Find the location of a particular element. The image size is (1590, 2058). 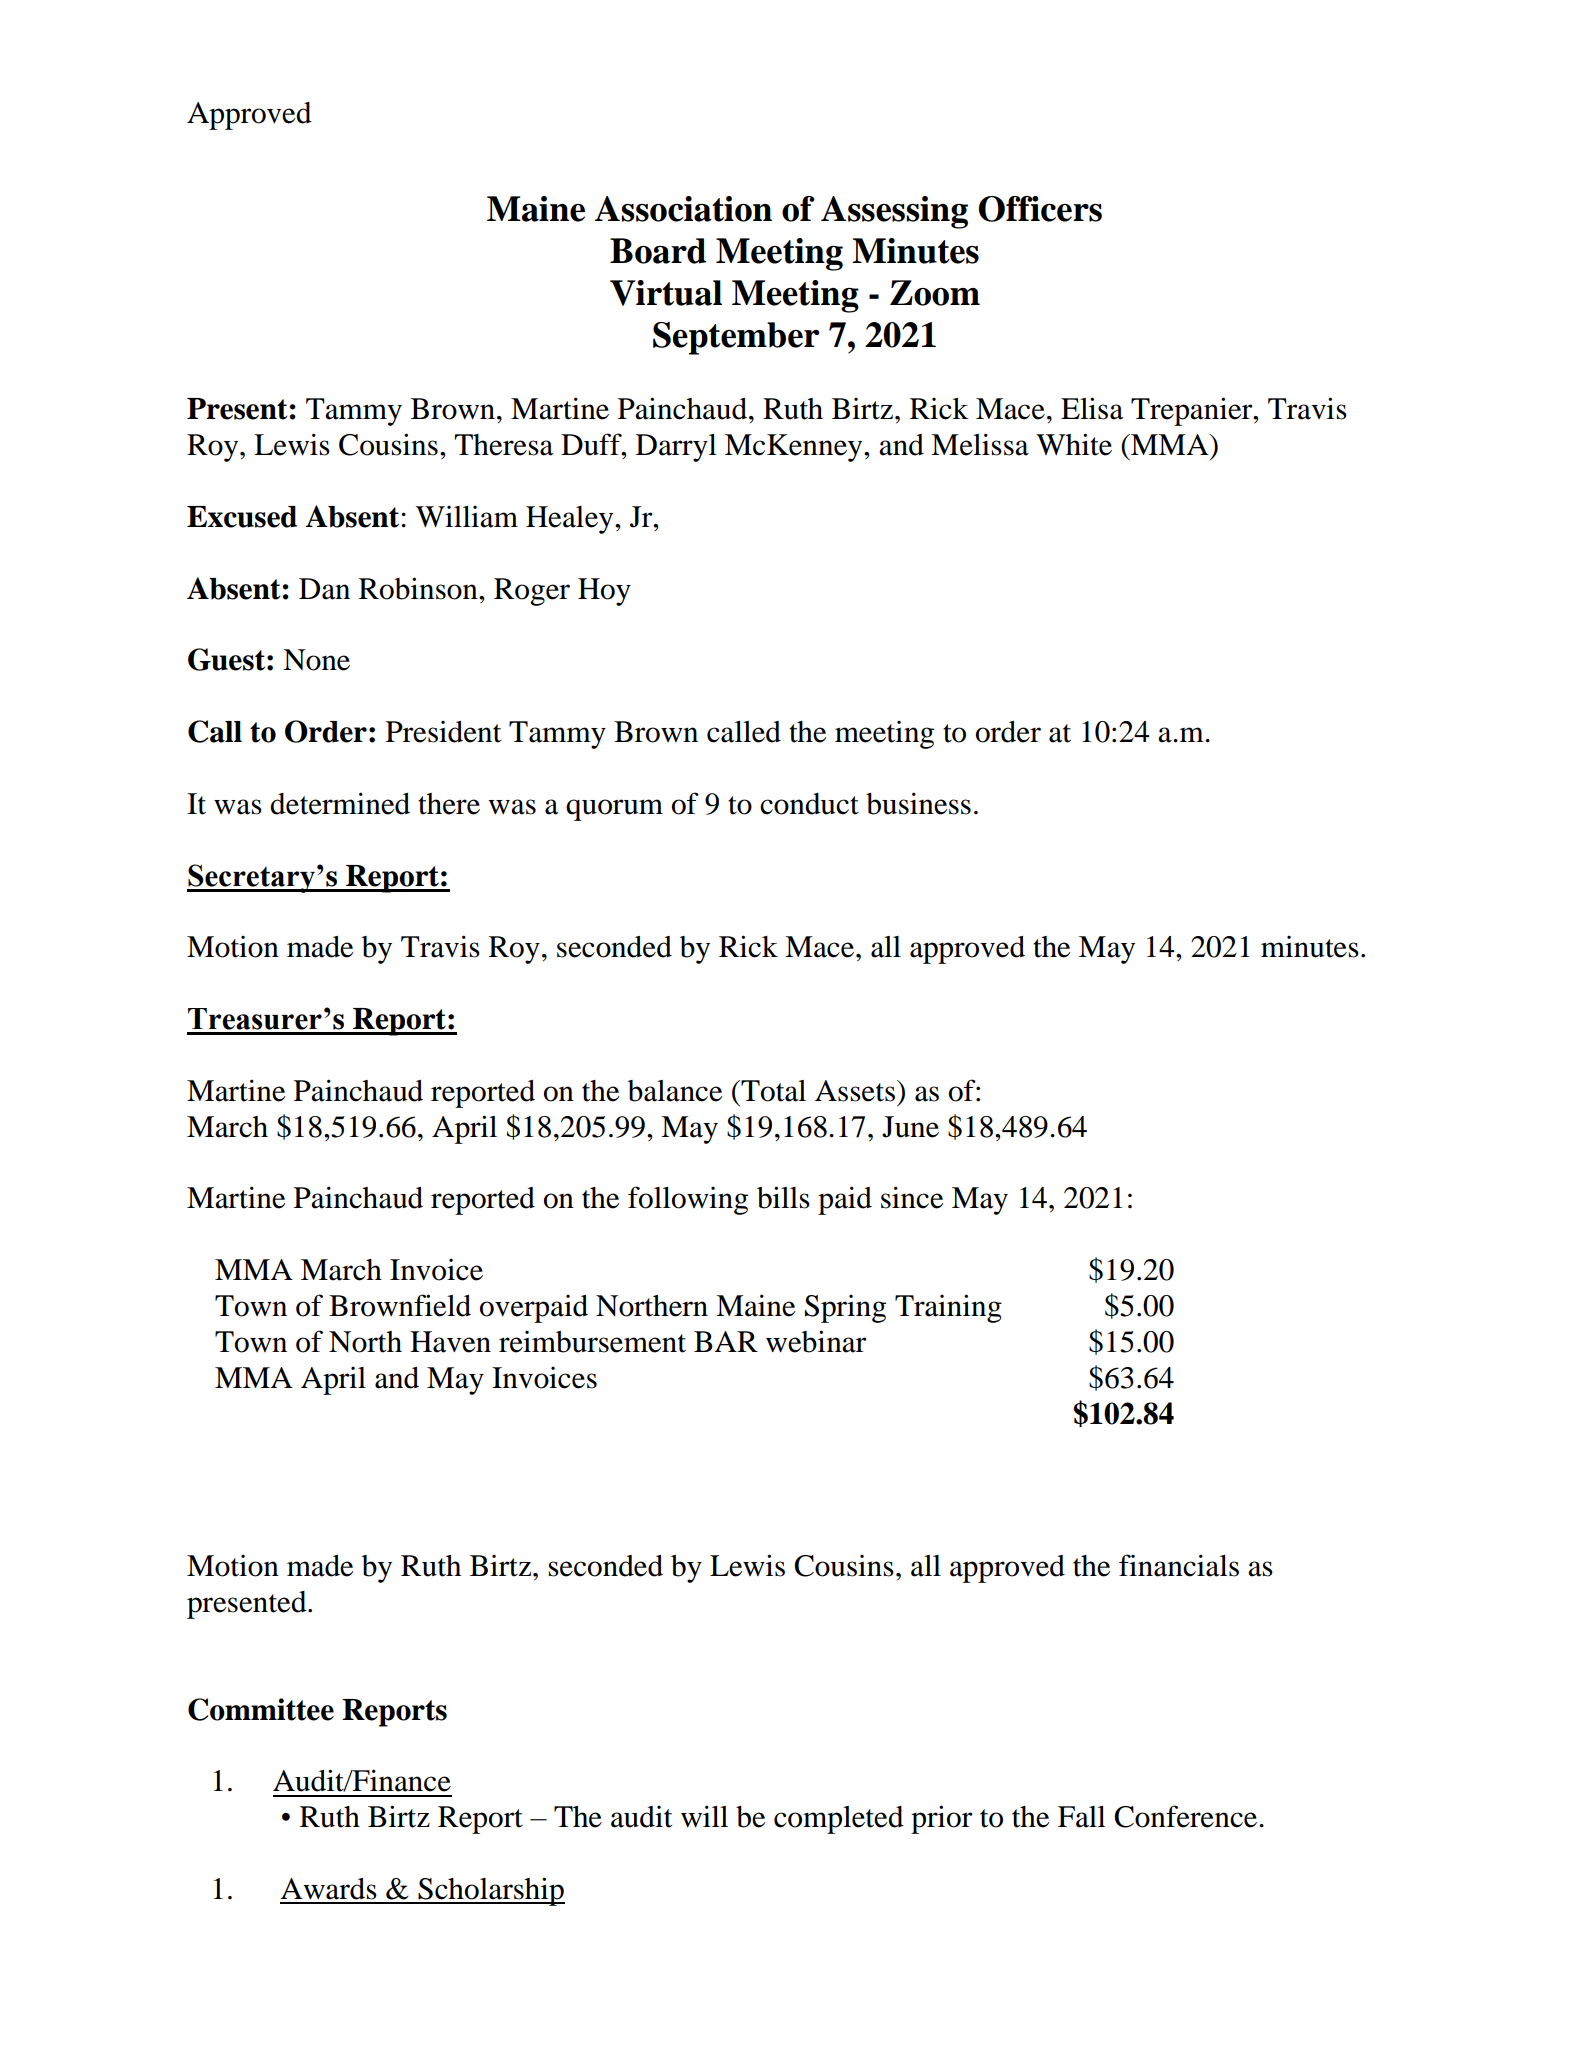

Haven is located at coordinates (450, 1342).
